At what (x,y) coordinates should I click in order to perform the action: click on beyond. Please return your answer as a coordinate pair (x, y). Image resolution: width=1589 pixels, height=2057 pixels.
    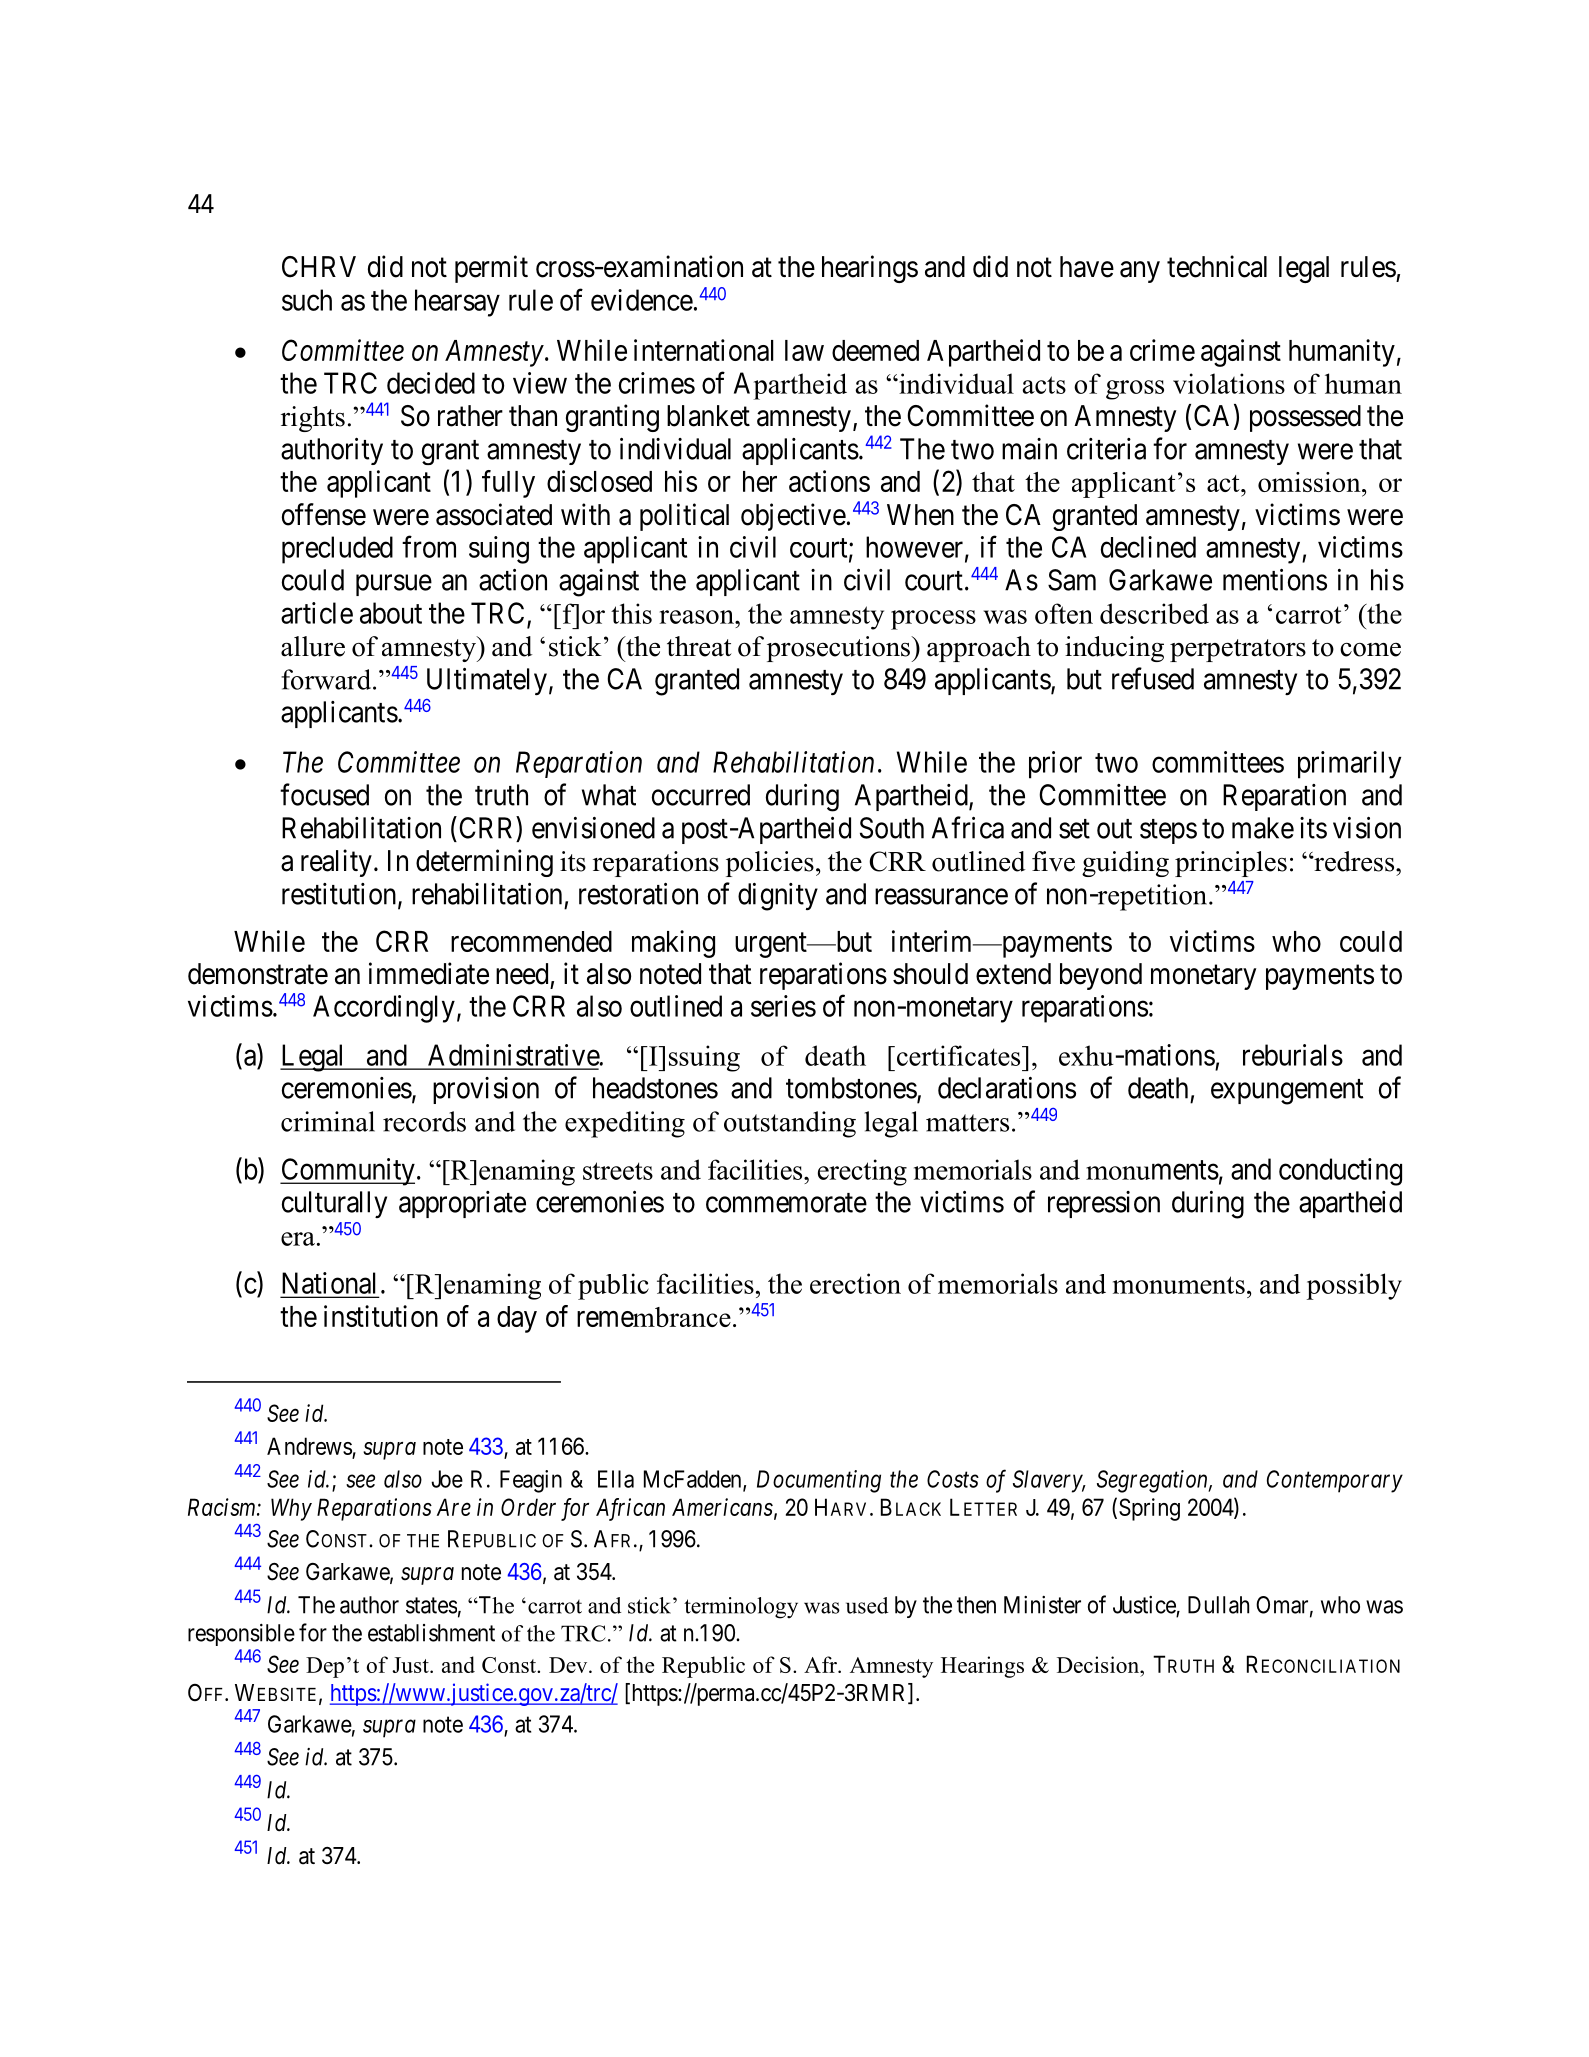
    Looking at the image, I should click on (1101, 976).
